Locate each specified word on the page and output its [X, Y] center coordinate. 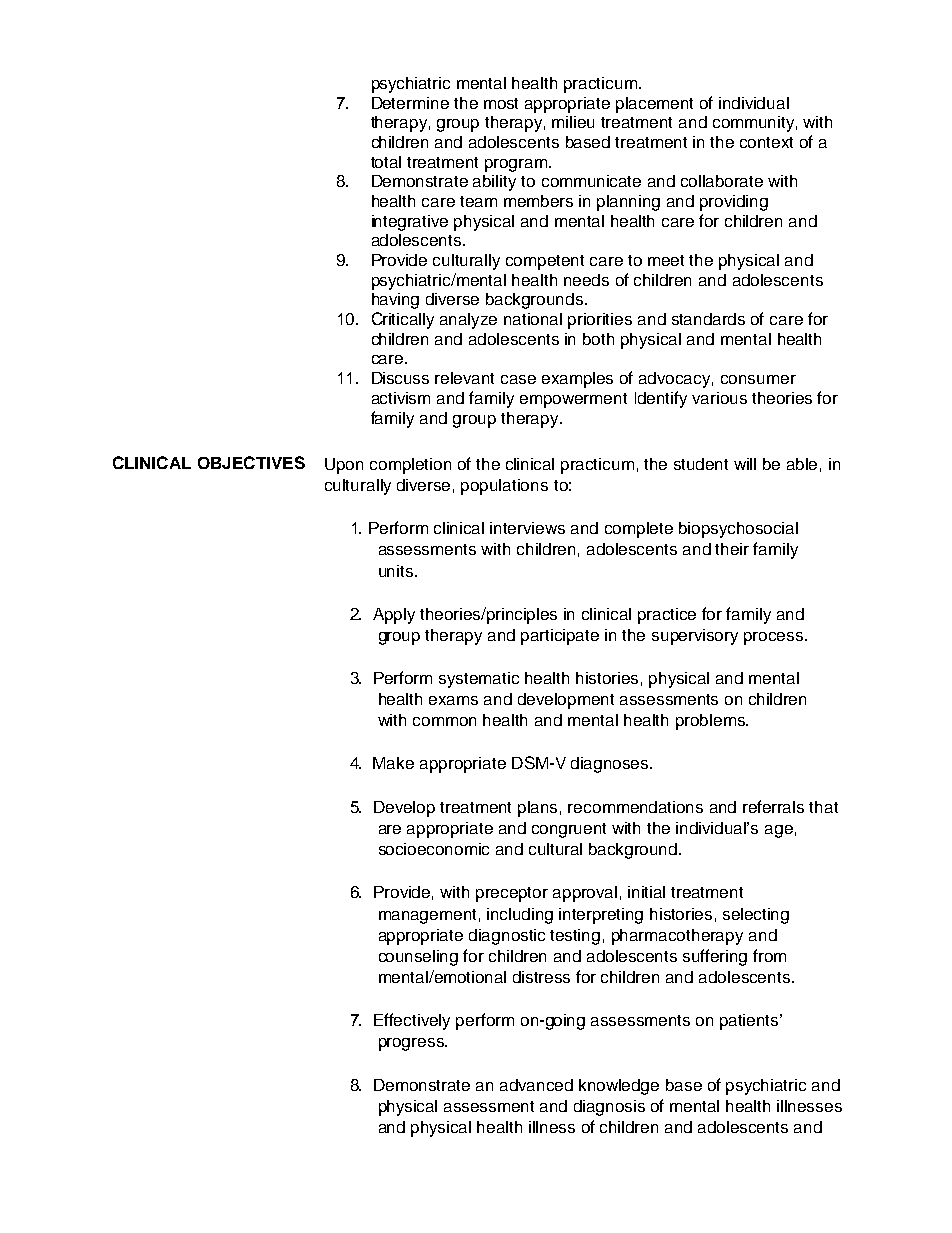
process [775, 638]
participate [560, 637]
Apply [394, 616]
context [766, 142]
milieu [573, 122]
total [386, 162]
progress [412, 1044]
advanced [536, 1085]
